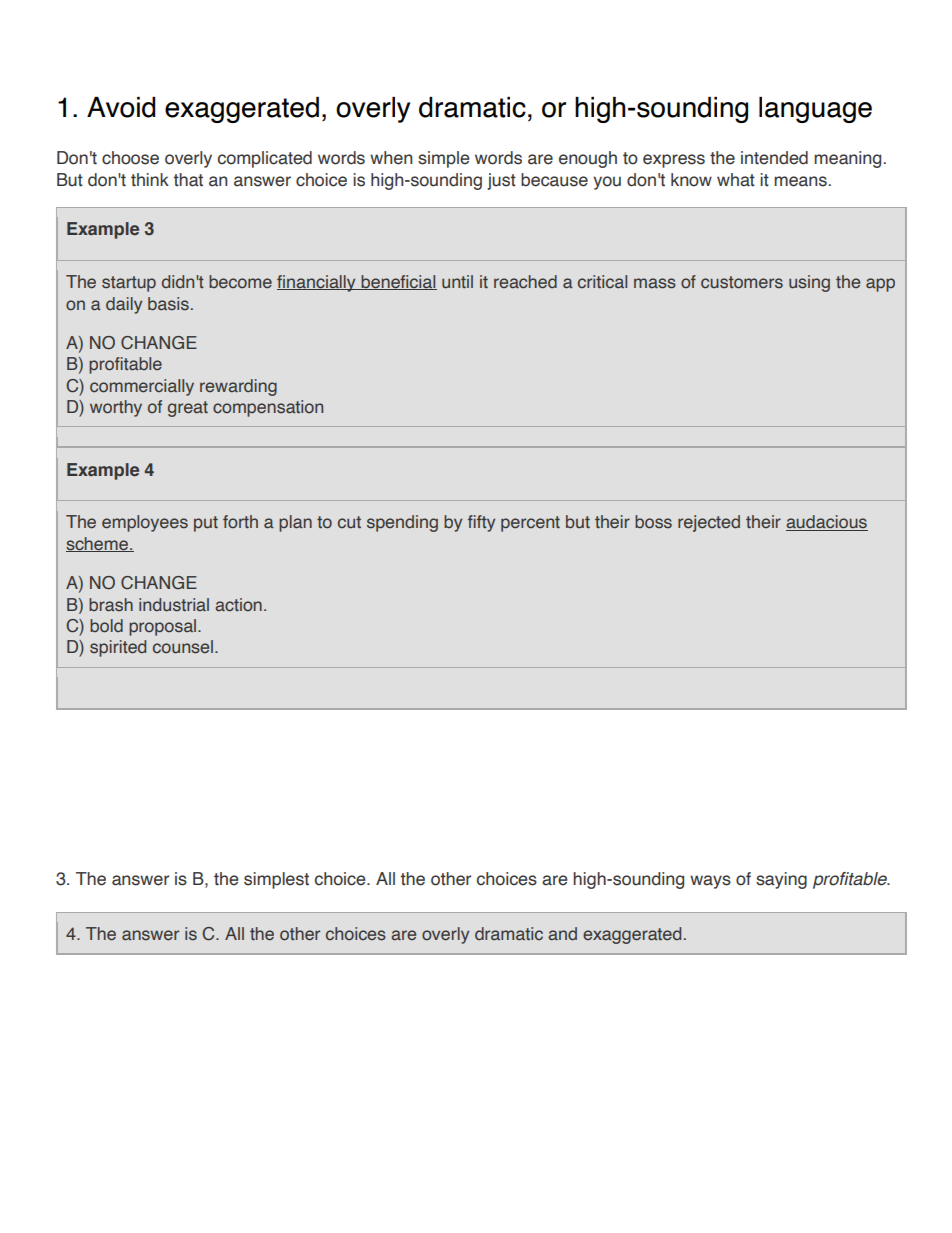 The height and width of the screenshot is (1233, 952). Describe the element at coordinates (774, 158) in the screenshot. I see `intended` at that location.
